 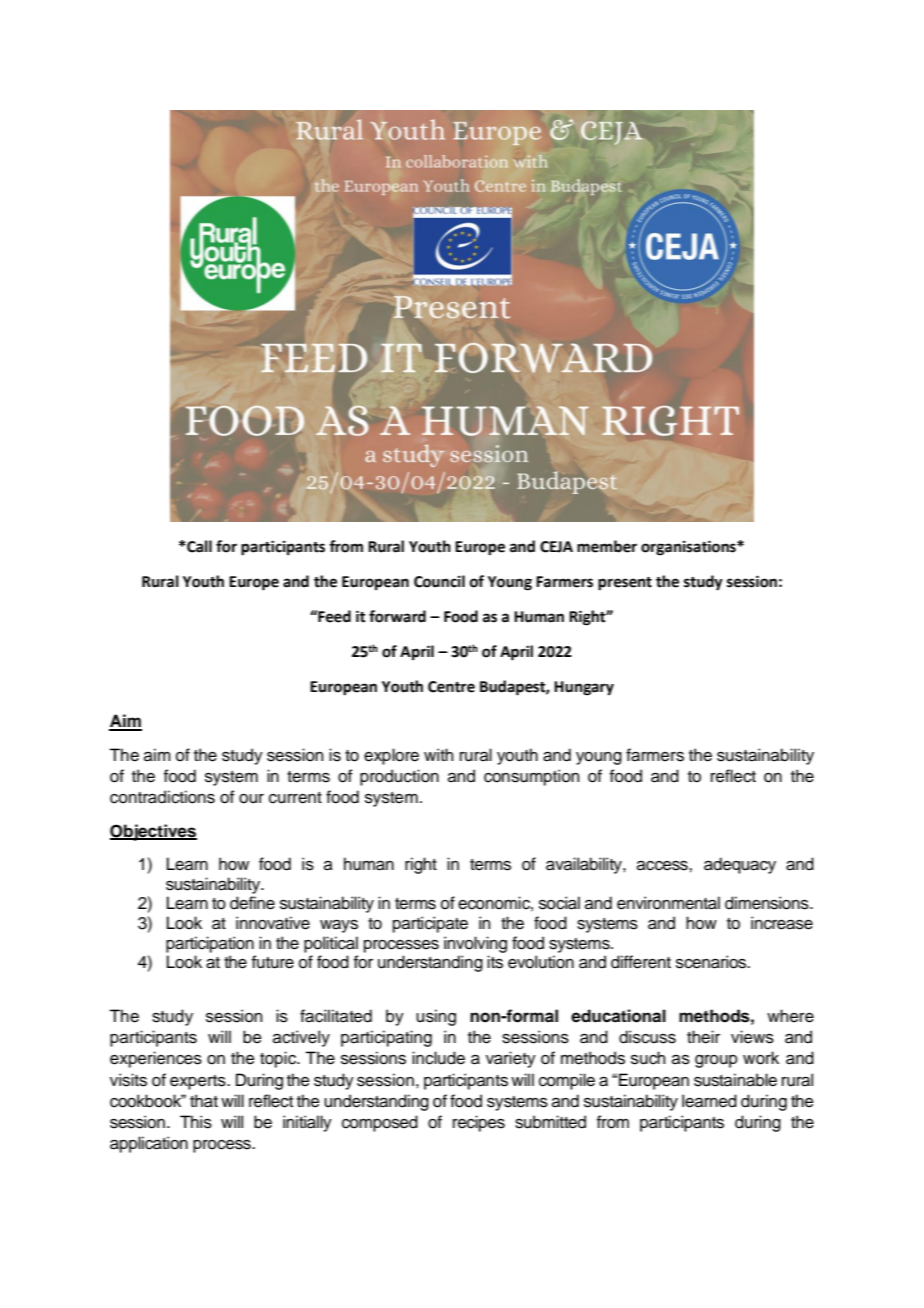 I want to click on Council, so click(x=439, y=581).
